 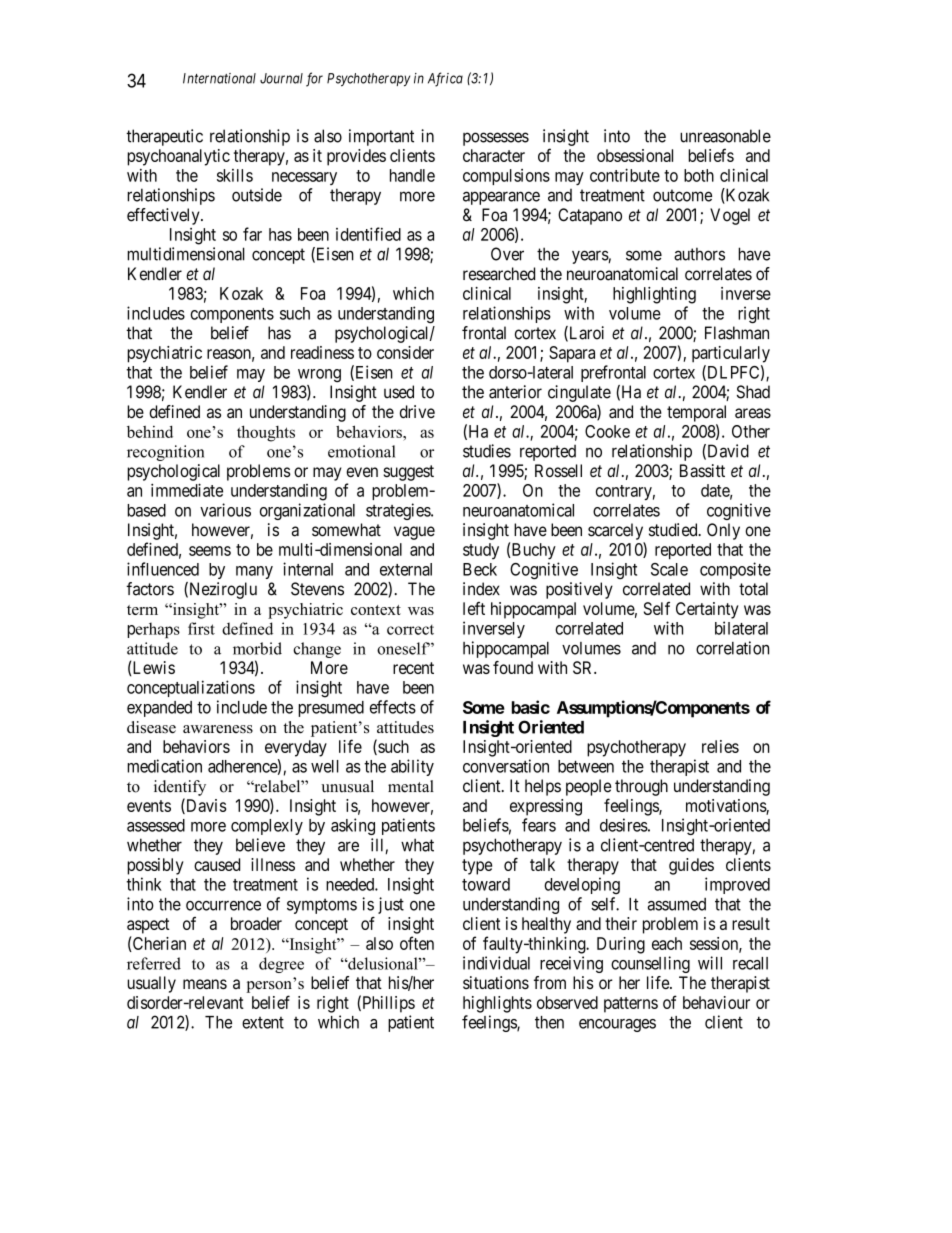 I want to click on Scale, so click(x=669, y=569).
